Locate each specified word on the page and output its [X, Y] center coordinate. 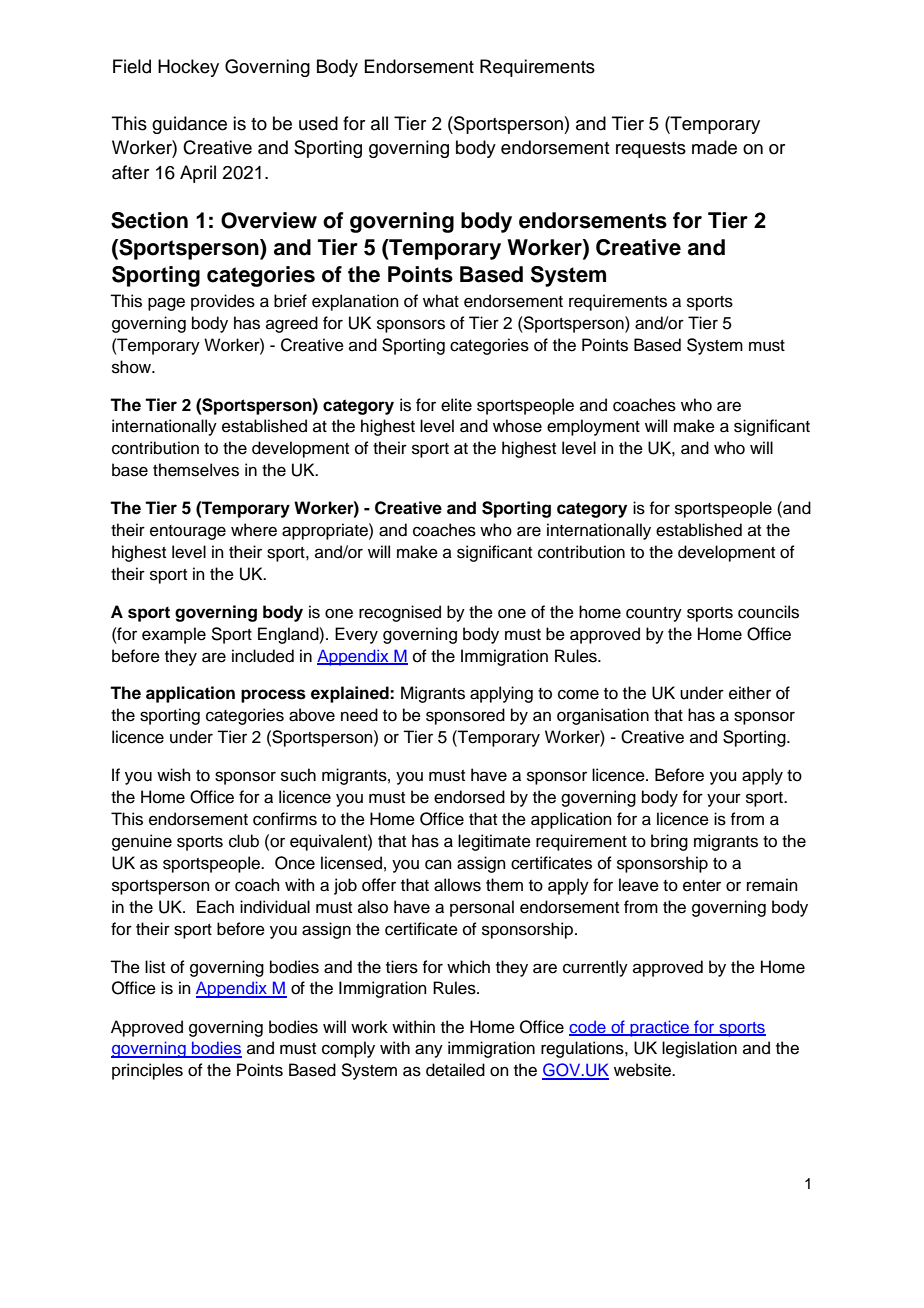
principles [147, 1071]
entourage [188, 532]
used [318, 123]
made [714, 147]
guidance [189, 125]
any [429, 1051]
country [654, 614]
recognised [400, 613]
